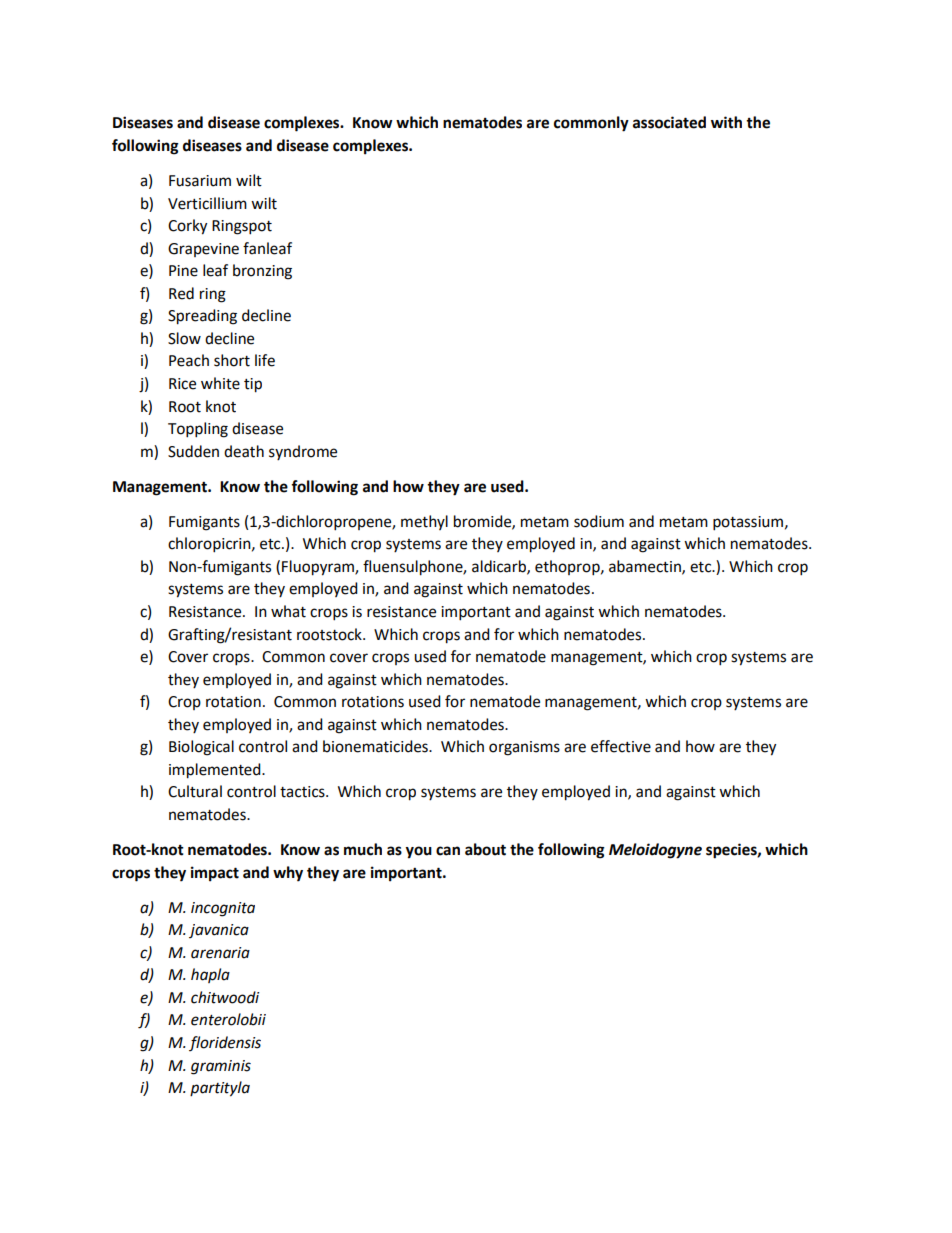 The width and height of the document is (952, 1233). Describe the element at coordinates (200, 181) in the document. I see `Fusarium` at that location.
